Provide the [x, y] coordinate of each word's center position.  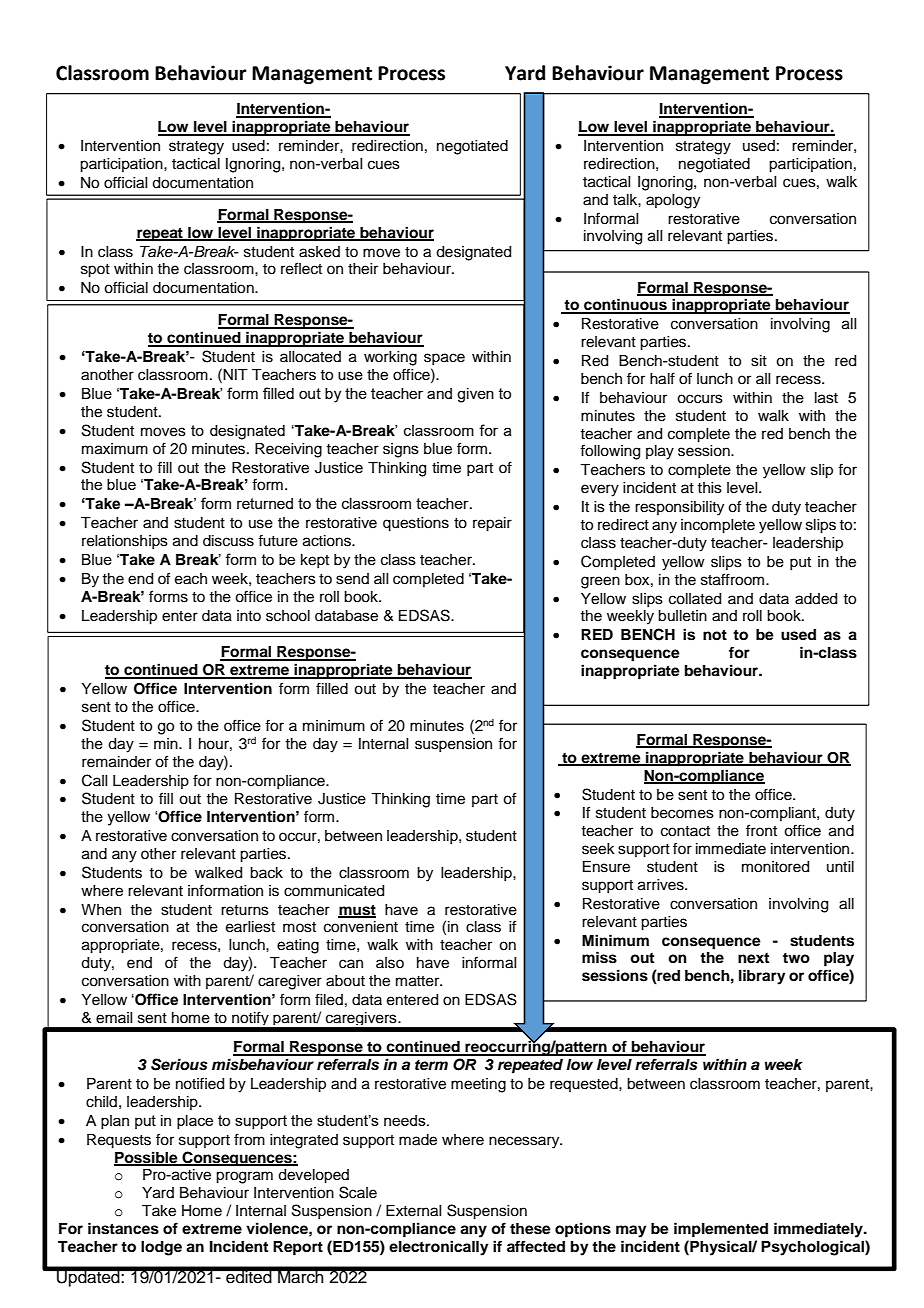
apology [673, 201]
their [363, 269]
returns [245, 910]
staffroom [734, 579]
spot [95, 271]
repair [492, 524]
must [357, 911]
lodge [161, 1248]
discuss [228, 541]
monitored [775, 867]
